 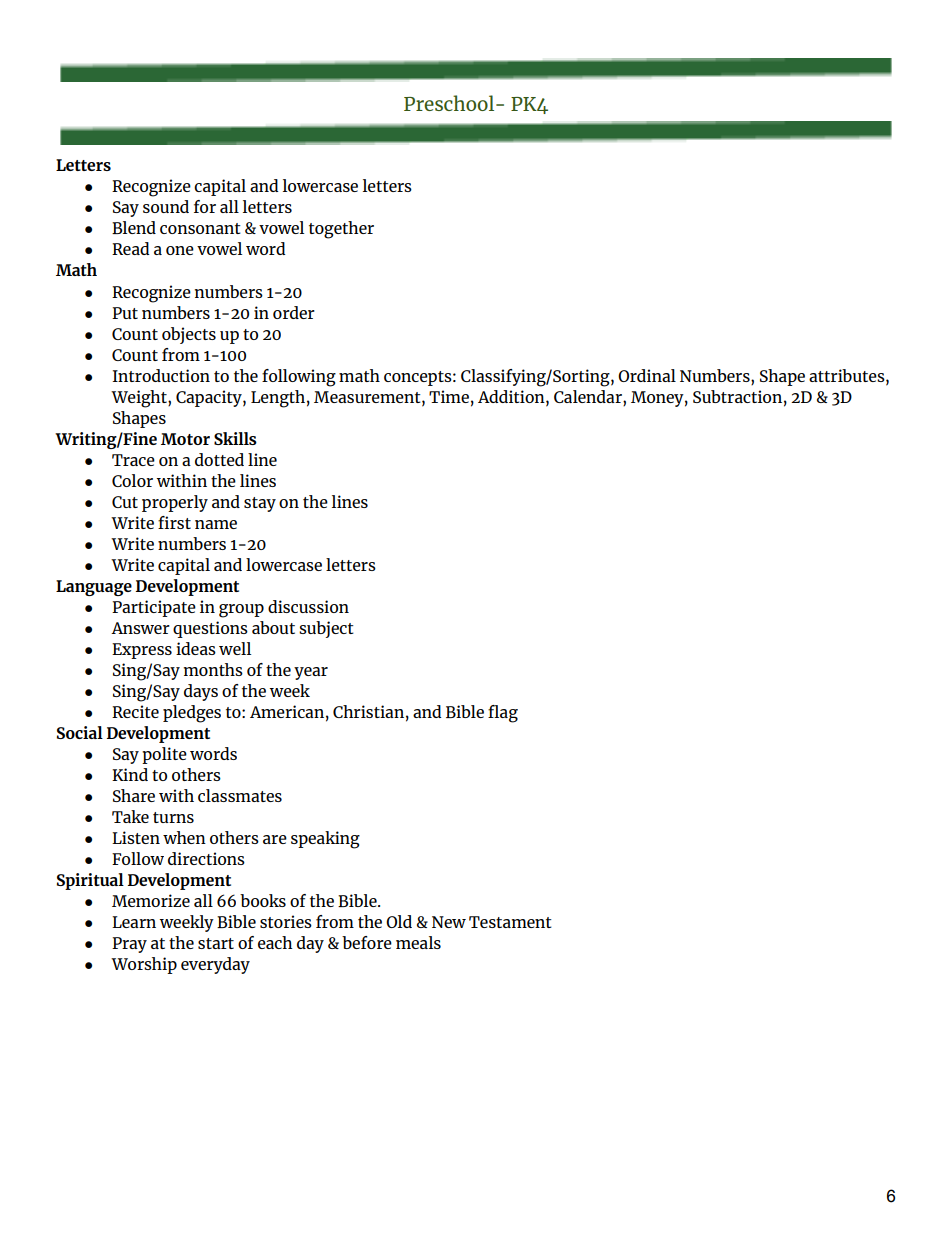 What do you see at coordinates (503, 714) in the image?
I see `flag` at bounding box center [503, 714].
